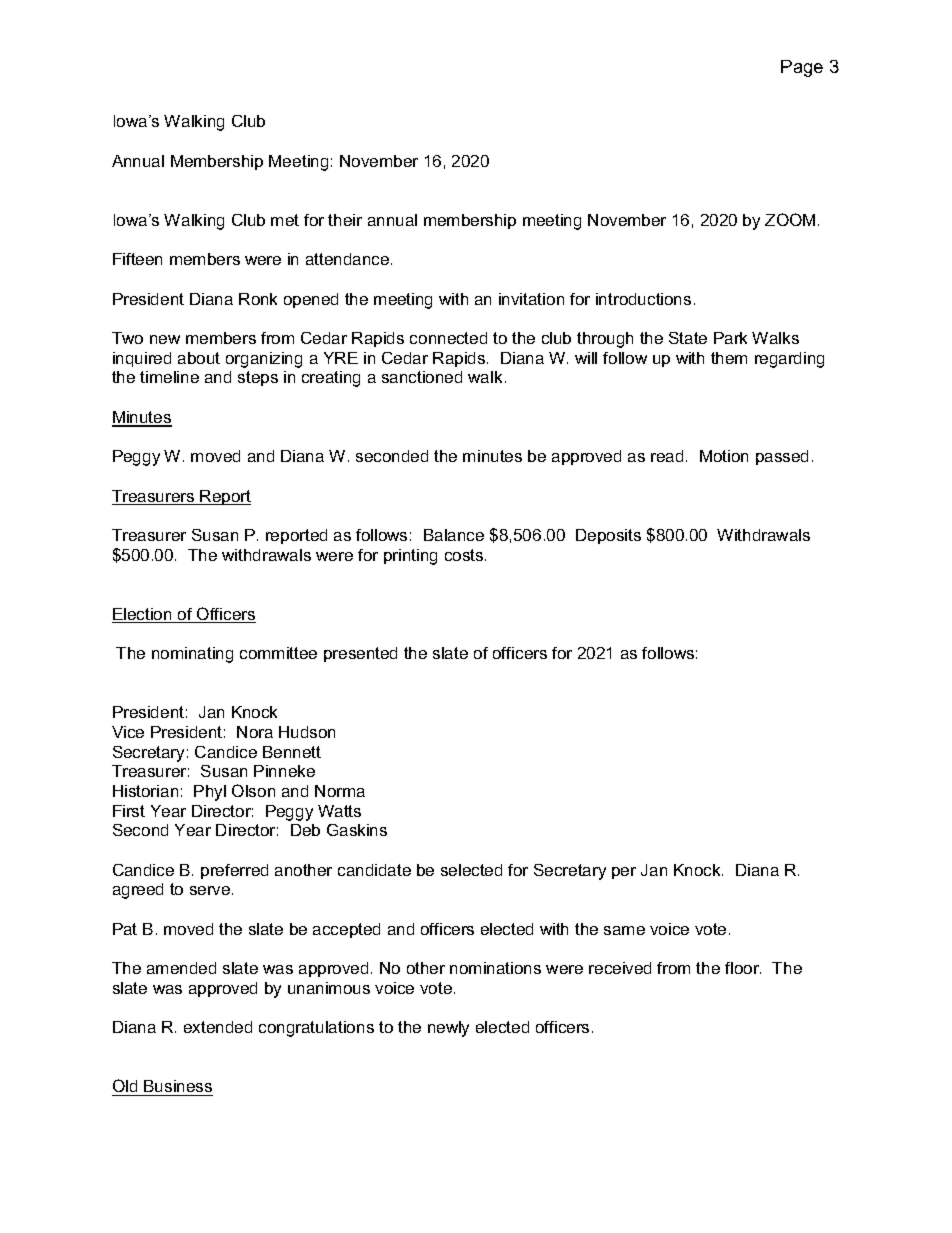  I want to click on Page, so click(802, 68).
